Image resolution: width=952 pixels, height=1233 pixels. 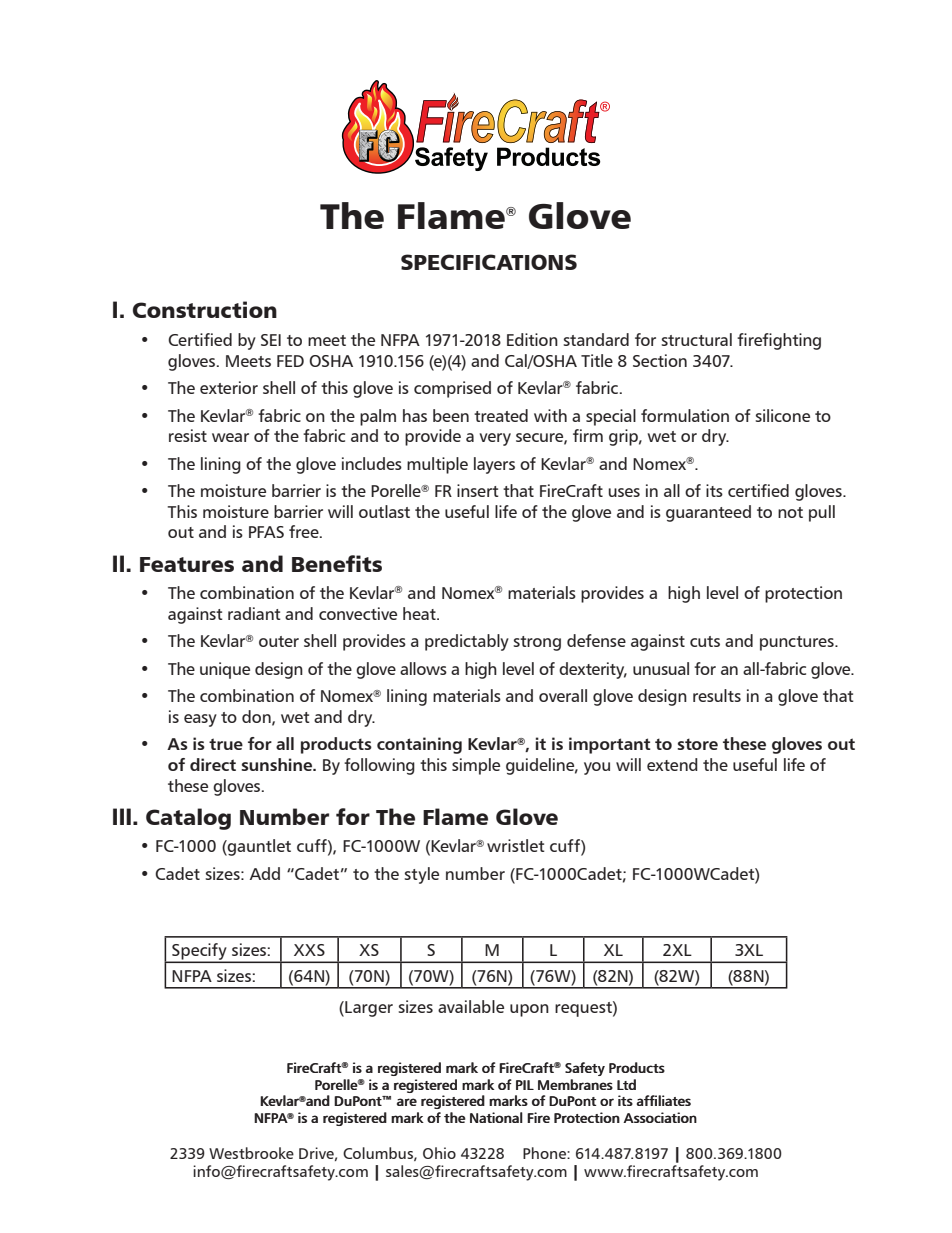 I want to click on Catalog, so click(x=188, y=819).
